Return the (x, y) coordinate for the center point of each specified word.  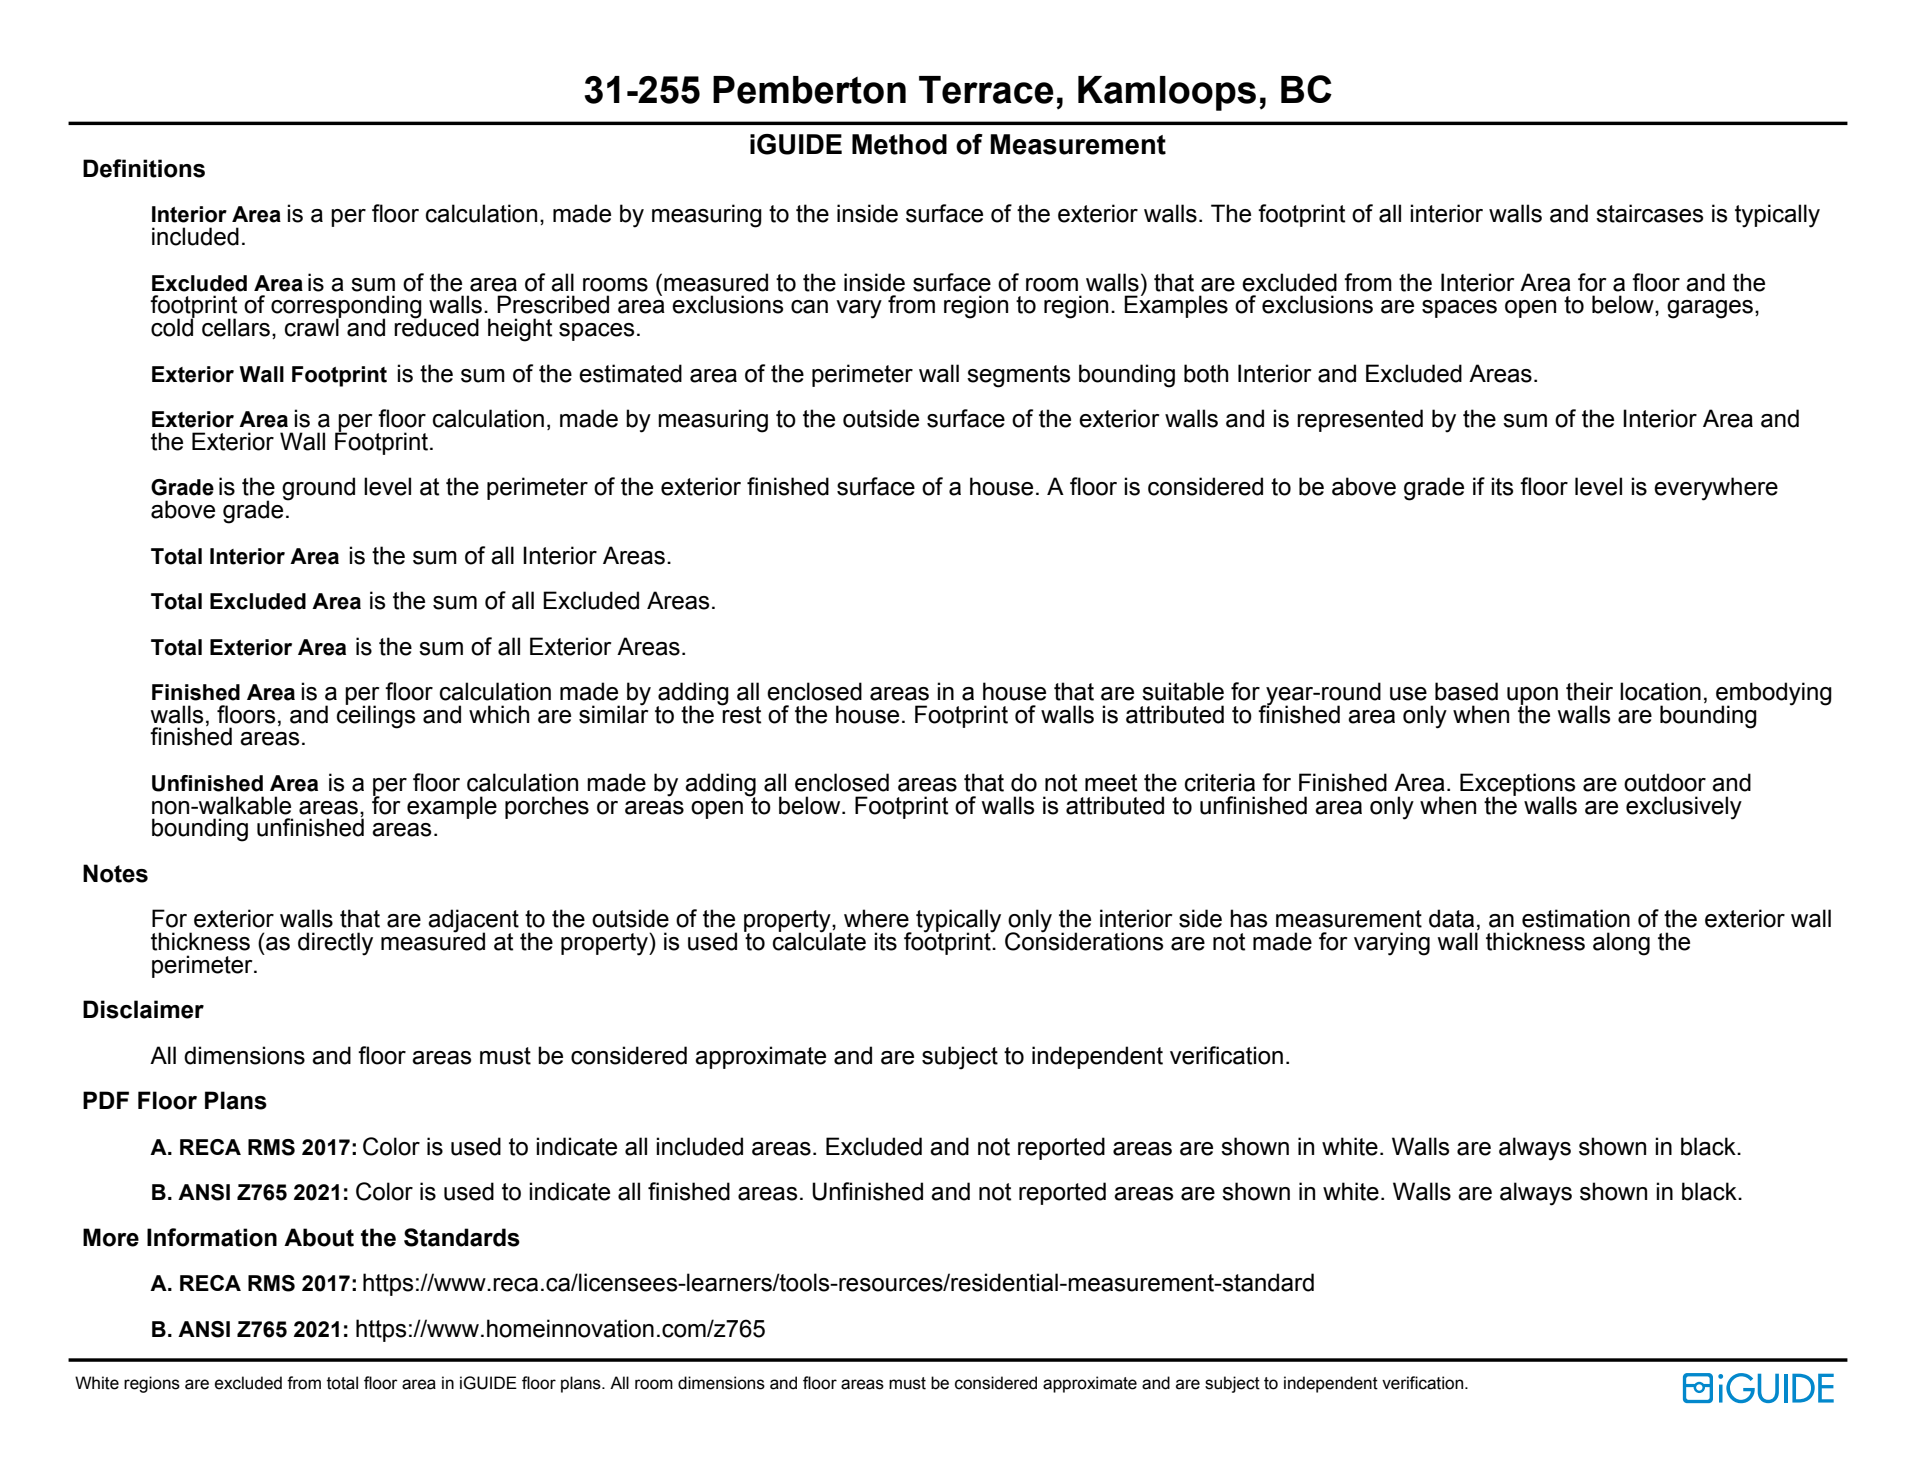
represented (1360, 420)
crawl (313, 327)
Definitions (144, 168)
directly (335, 944)
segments (1018, 376)
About (319, 1237)
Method (899, 144)
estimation (1576, 918)
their (1589, 691)
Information (212, 1237)
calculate (819, 940)
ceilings (376, 716)
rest (741, 713)
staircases (1649, 213)
